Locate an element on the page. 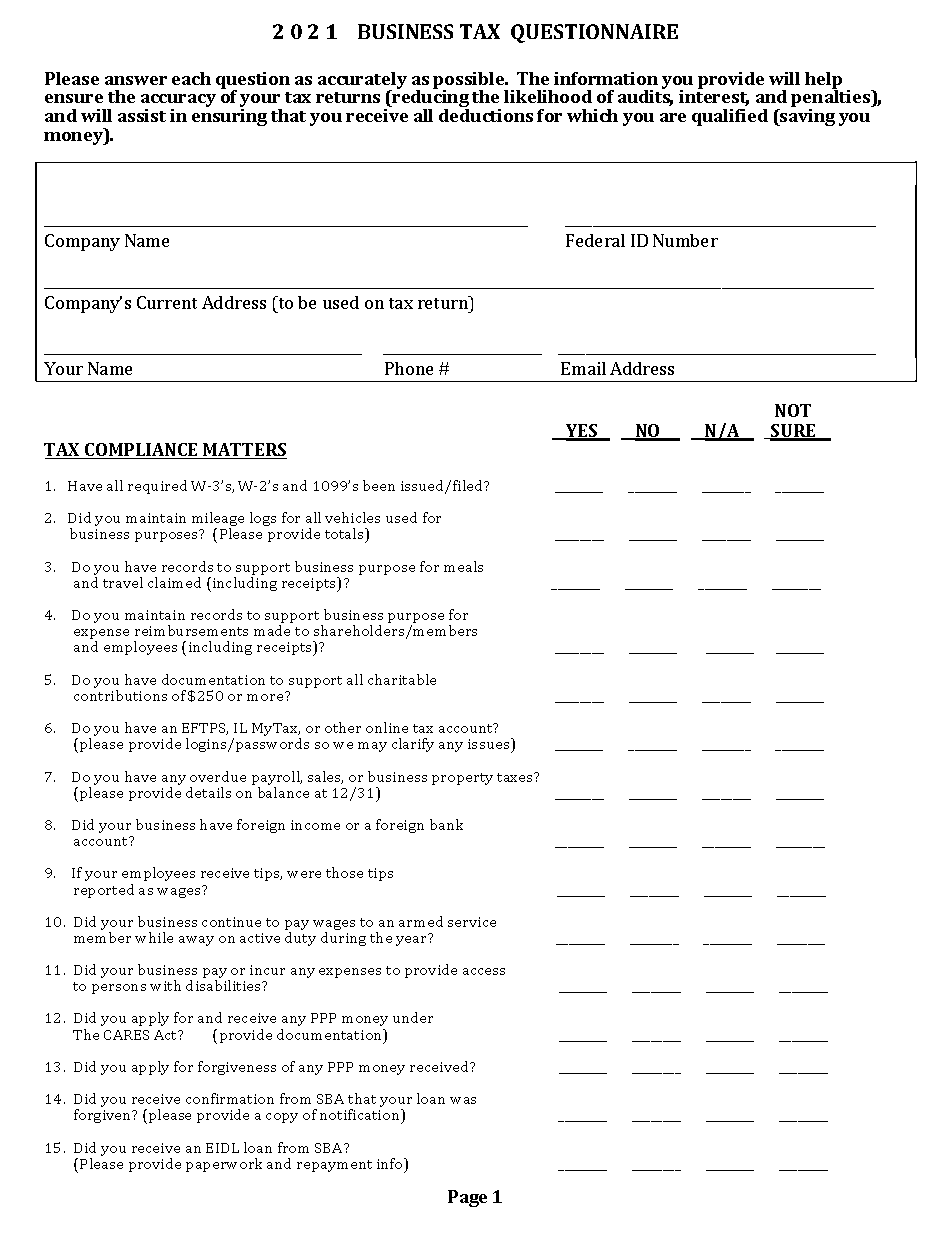 Image resolution: width=952 pixels, height=1233 pixels. deductions is located at coordinates (486, 115).
